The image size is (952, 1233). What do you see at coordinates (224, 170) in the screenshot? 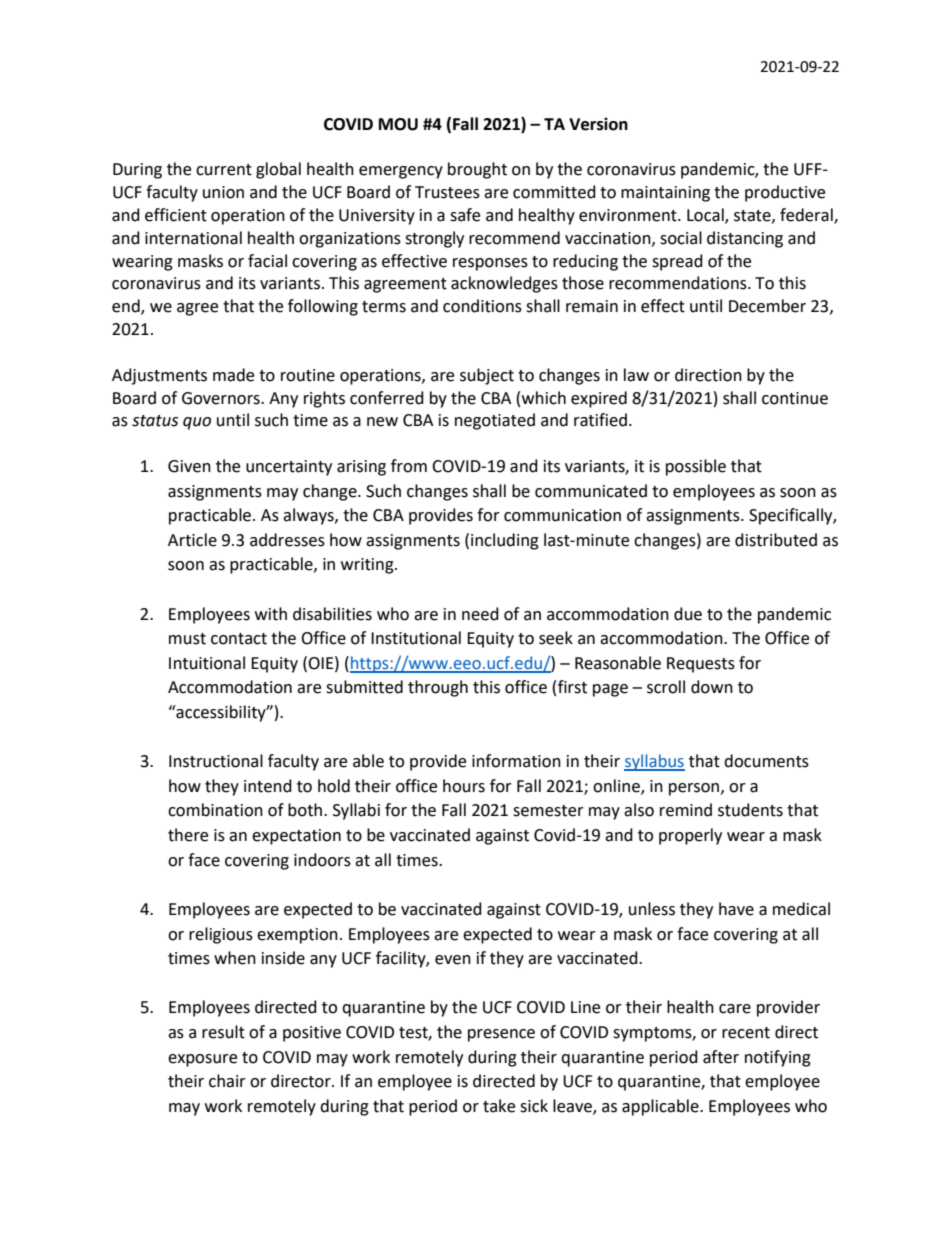
I see `current` at bounding box center [224, 170].
